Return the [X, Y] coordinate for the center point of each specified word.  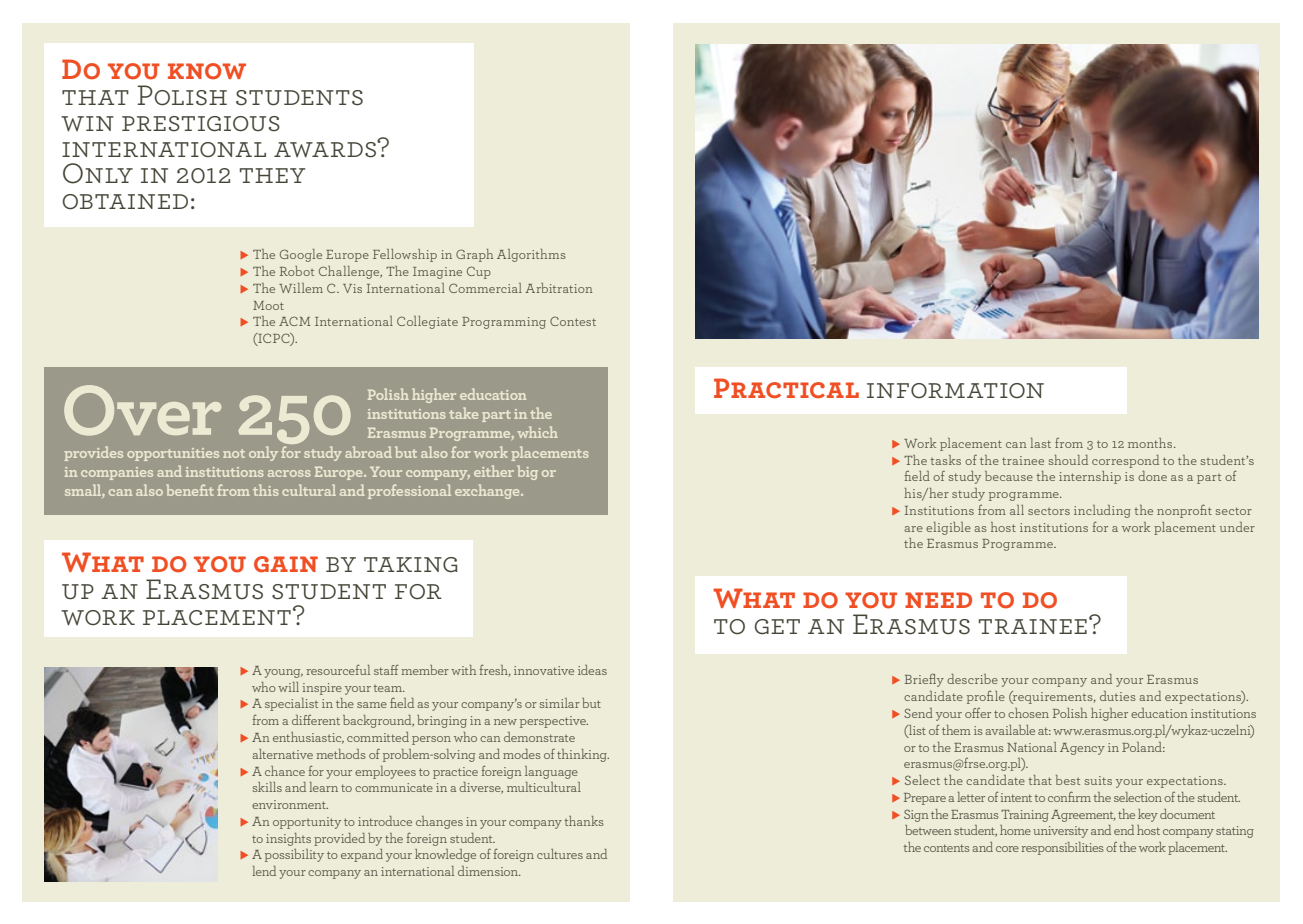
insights [288, 839]
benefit [190, 490]
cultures [560, 854]
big [527, 472]
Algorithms [531, 255]
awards [326, 149]
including [1102, 511]
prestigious [201, 124]
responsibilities [1063, 848]
